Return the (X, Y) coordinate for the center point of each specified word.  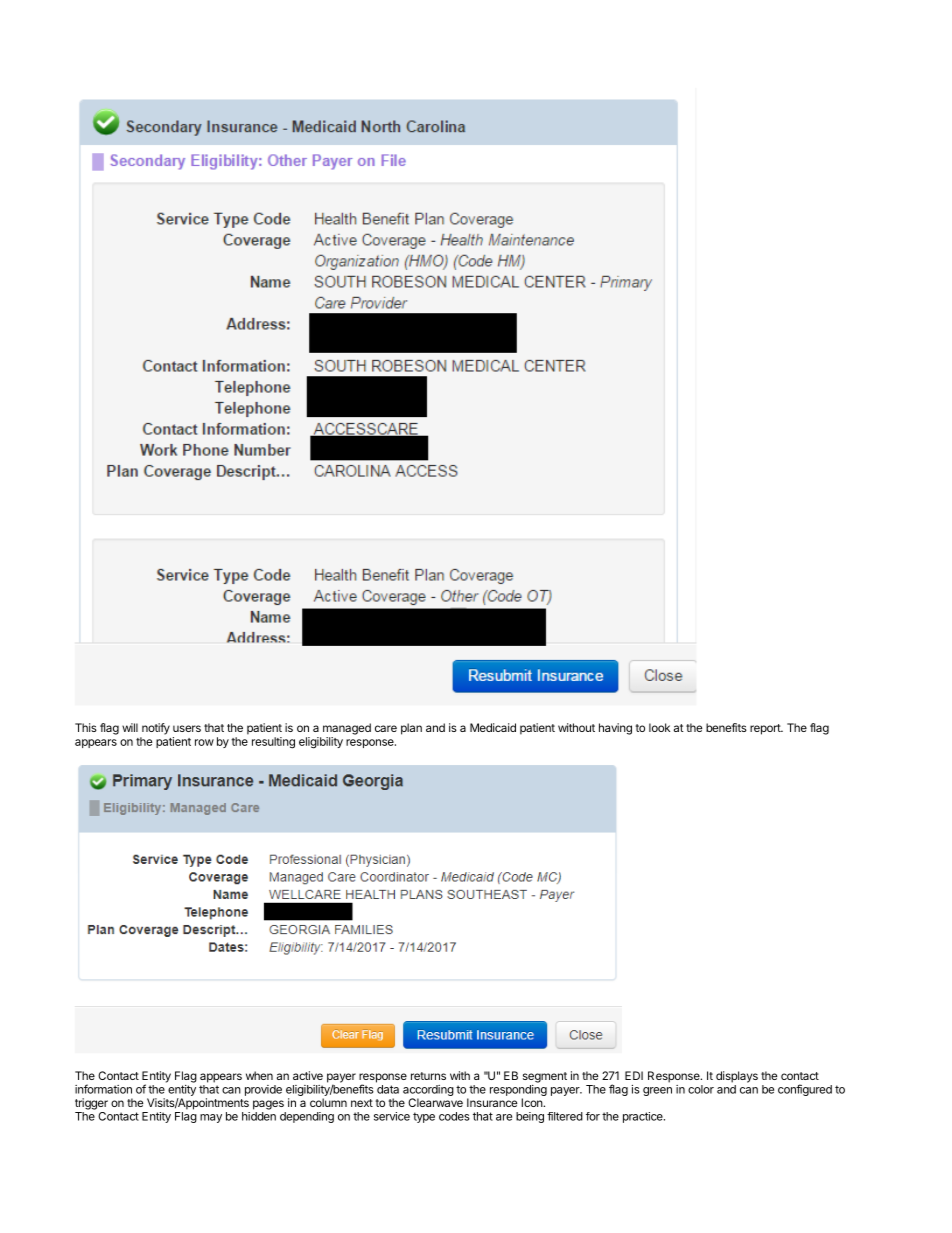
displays (737, 1077)
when (259, 1075)
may (211, 1118)
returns (428, 1076)
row (204, 742)
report (766, 729)
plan (411, 729)
